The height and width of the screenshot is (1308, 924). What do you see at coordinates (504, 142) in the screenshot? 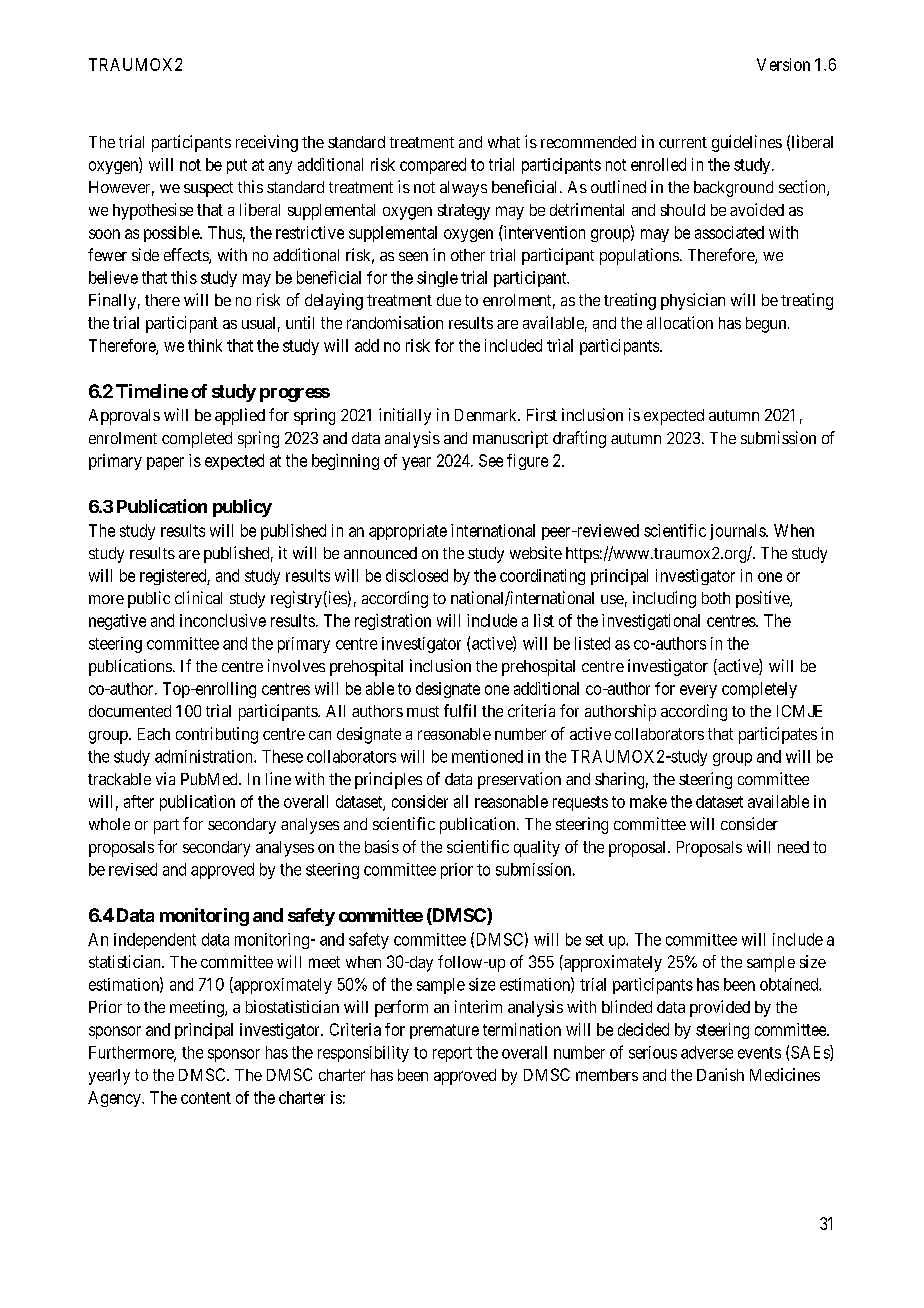
I see `what` at bounding box center [504, 142].
